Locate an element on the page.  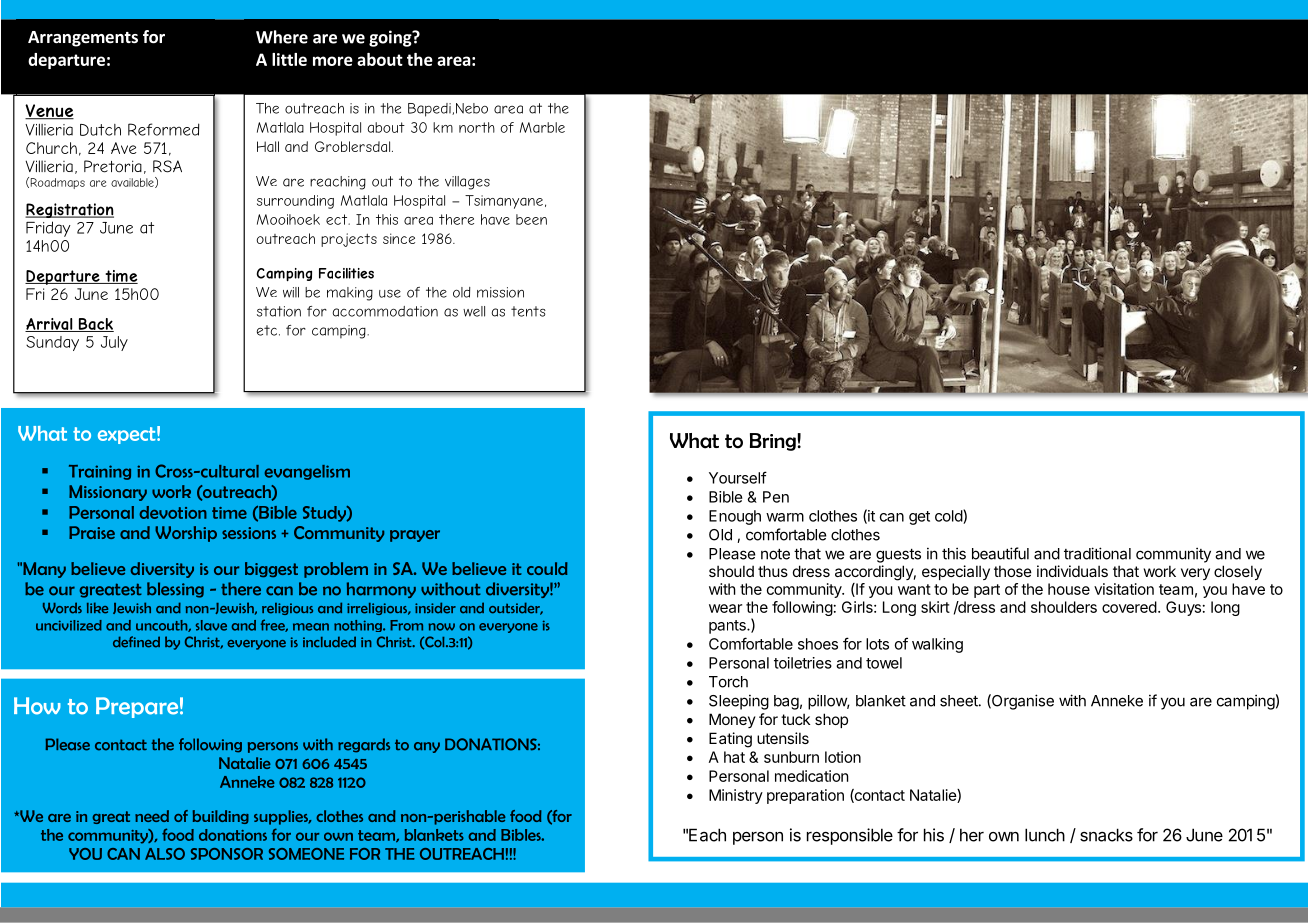
Torch is located at coordinates (728, 682).
